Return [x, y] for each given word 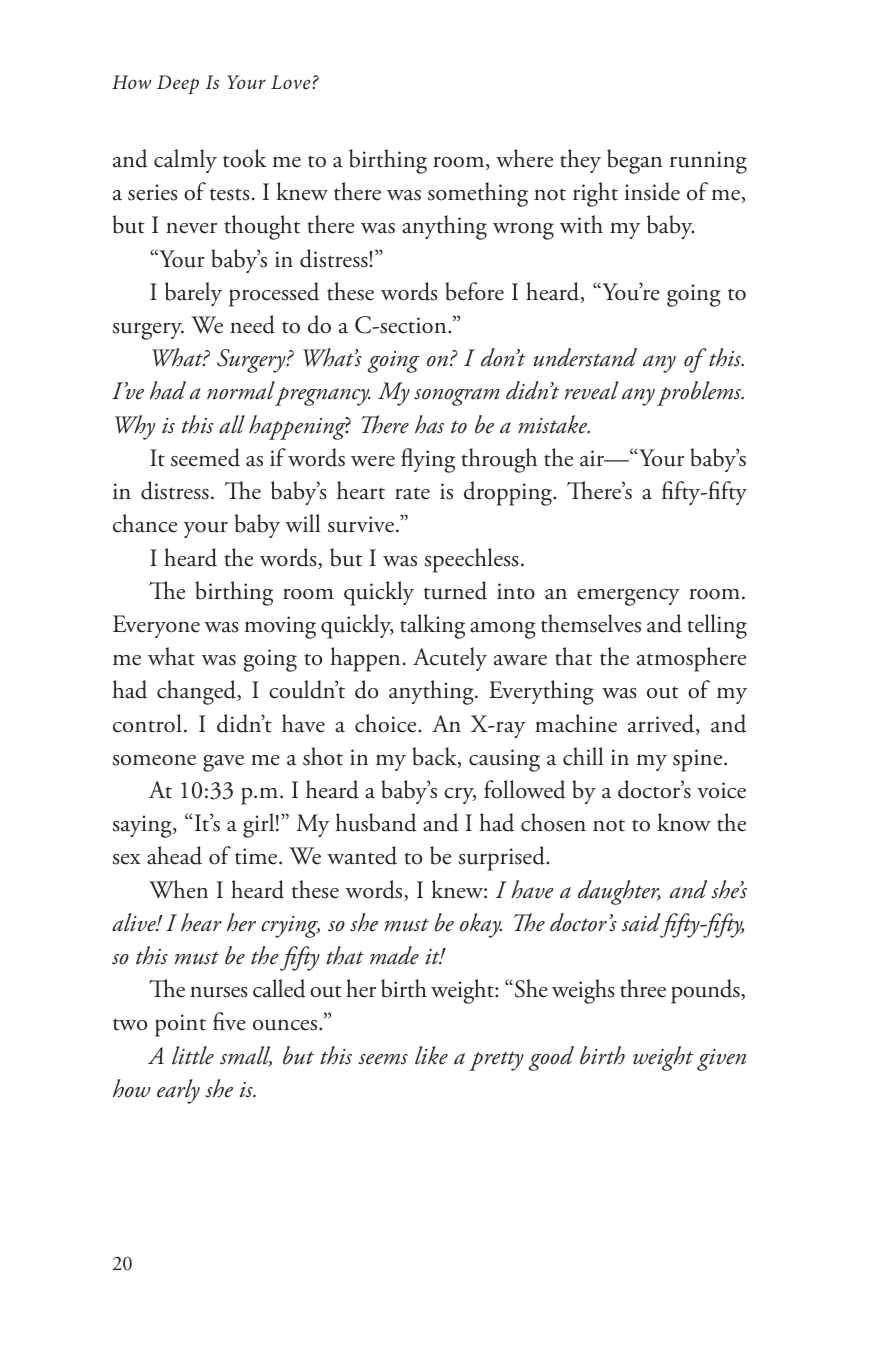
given [721, 1060]
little [193, 1055]
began [634, 161]
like [431, 1055]
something [478, 194]
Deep [178, 84]
